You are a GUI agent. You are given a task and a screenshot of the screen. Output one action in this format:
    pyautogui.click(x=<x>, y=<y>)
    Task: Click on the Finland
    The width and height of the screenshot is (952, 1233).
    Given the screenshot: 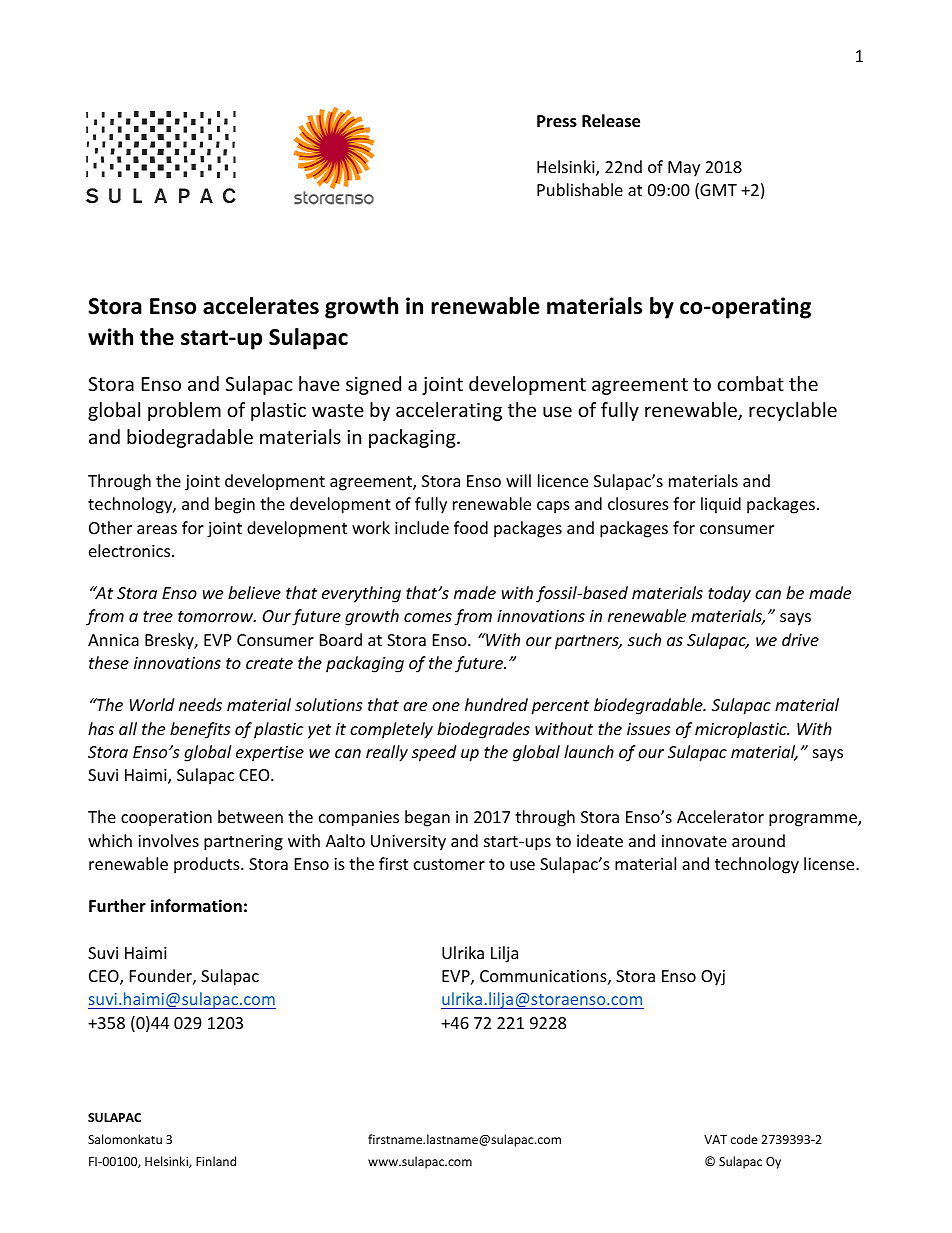 What is the action you would take?
    pyautogui.click(x=216, y=1161)
